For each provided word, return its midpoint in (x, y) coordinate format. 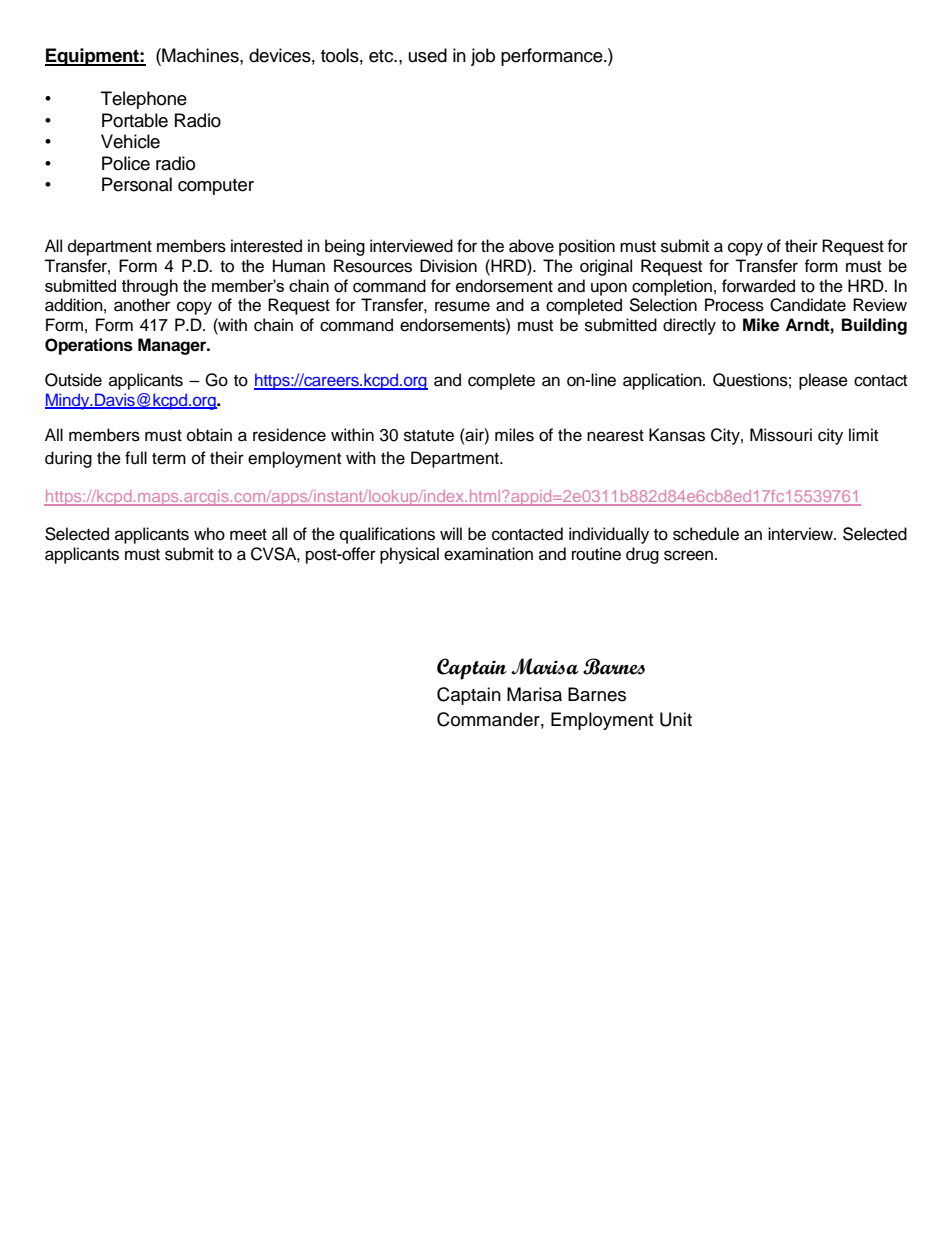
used (428, 55)
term (169, 459)
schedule (706, 534)
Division (448, 266)
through (150, 287)
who (209, 534)
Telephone (144, 100)
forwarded (758, 286)
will (451, 533)
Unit (676, 719)
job (483, 57)
